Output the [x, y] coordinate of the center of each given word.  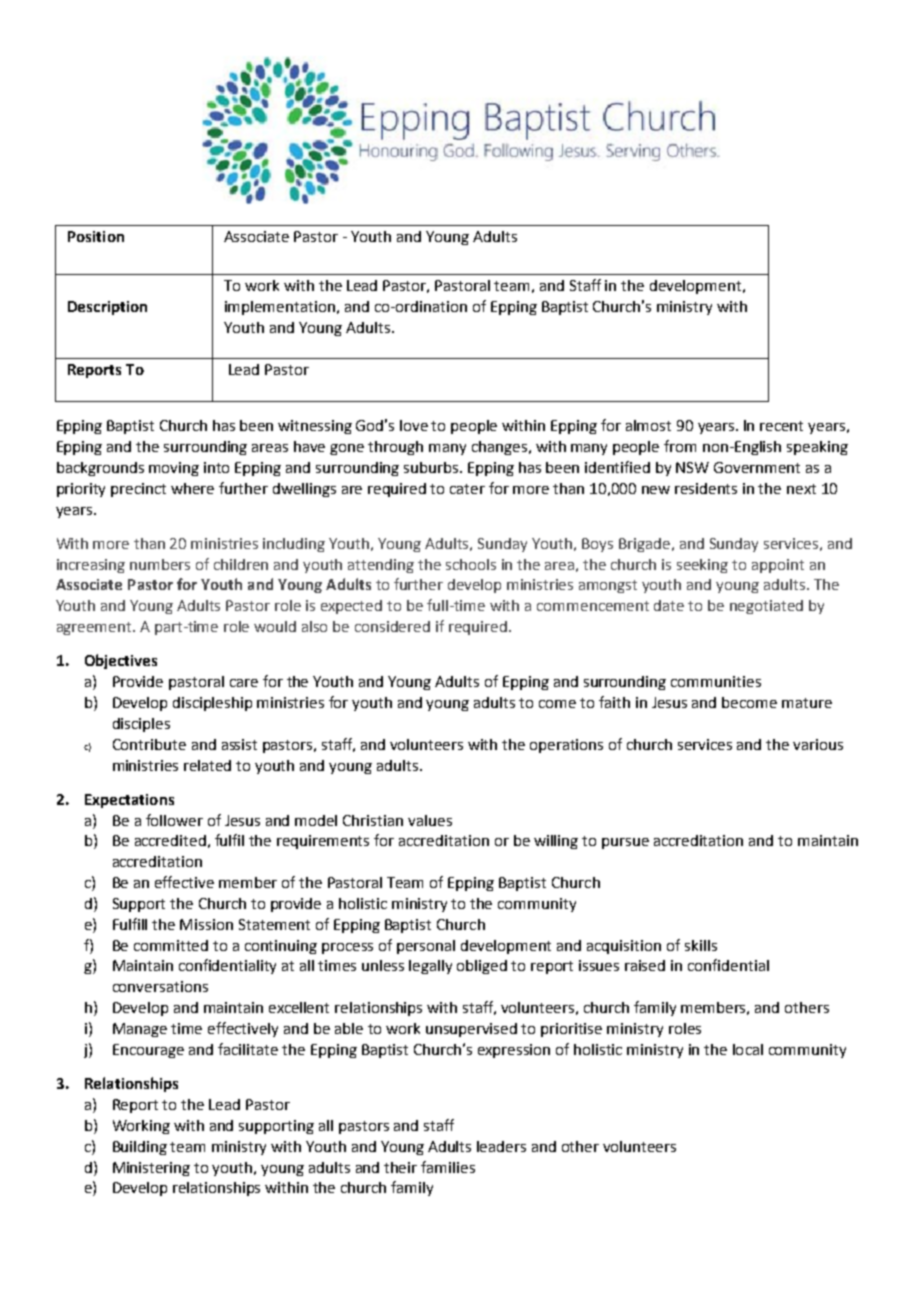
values [430, 820]
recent [781, 426]
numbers [160, 564]
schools [471, 564]
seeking [702, 566]
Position [96, 236]
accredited [170, 840]
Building [140, 1148]
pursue [625, 843]
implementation [280, 308]
